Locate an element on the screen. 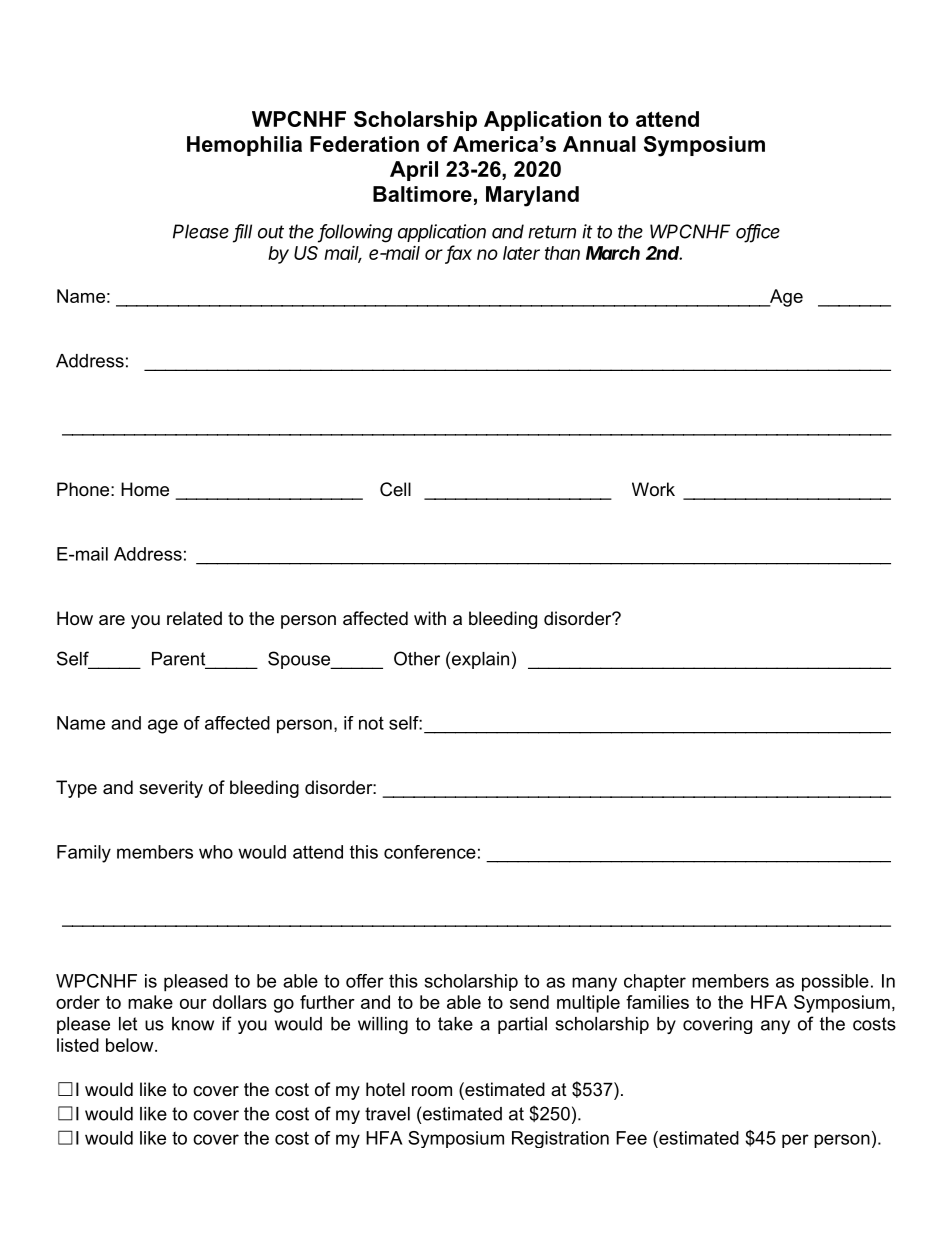  Hemophilia is located at coordinates (244, 146).
